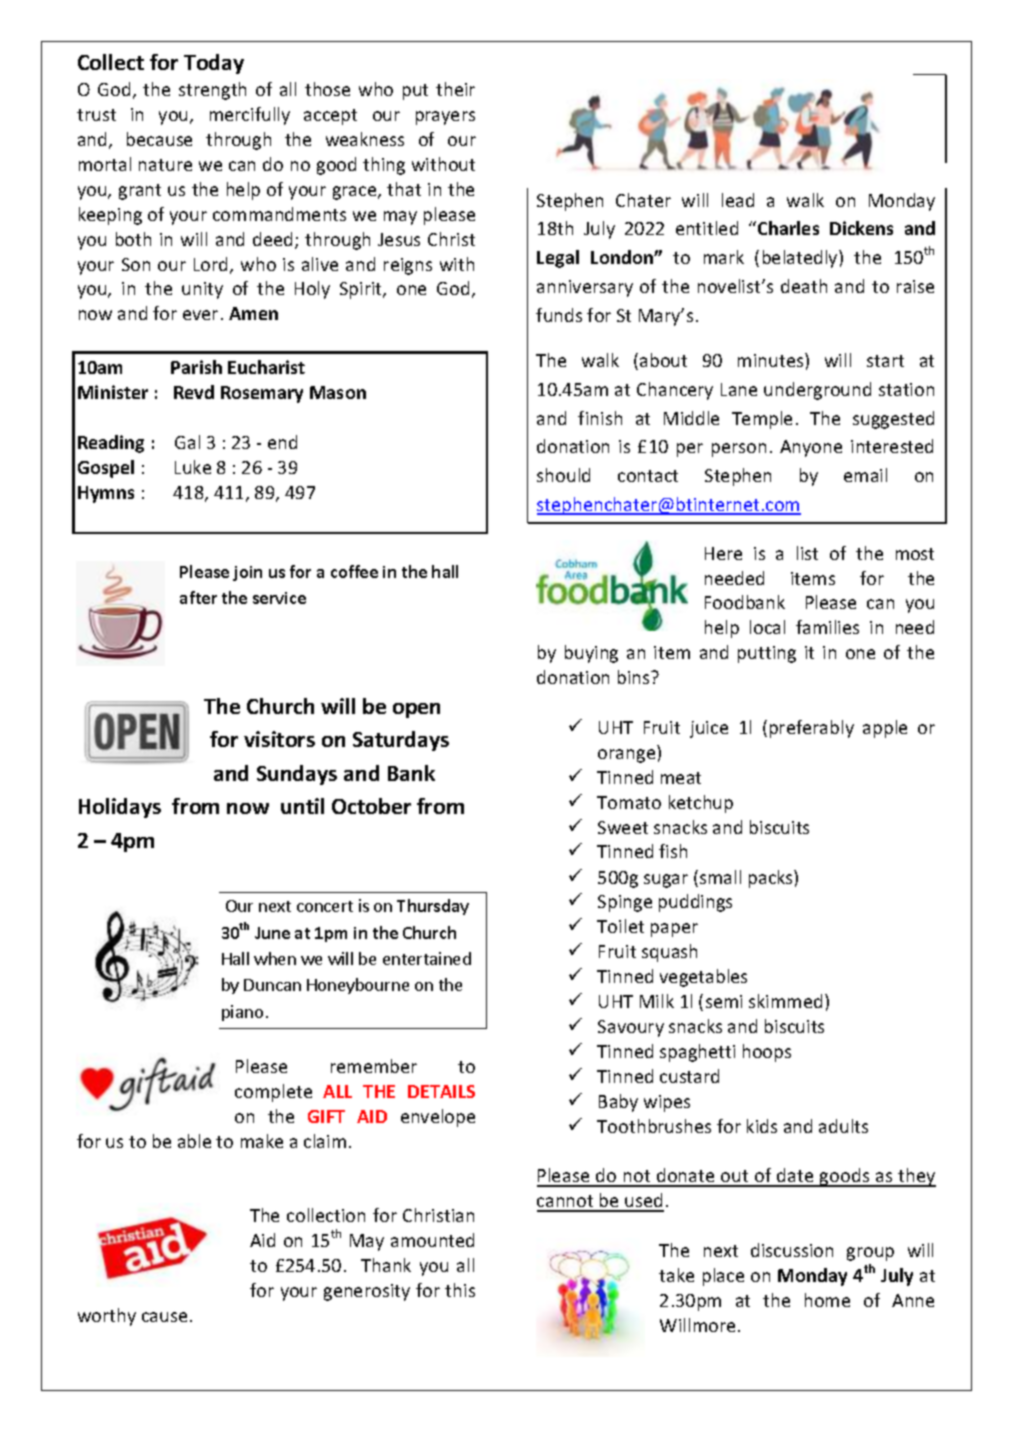 The height and width of the image is (1432, 1013). I want to click on worthy, so click(107, 1317).
